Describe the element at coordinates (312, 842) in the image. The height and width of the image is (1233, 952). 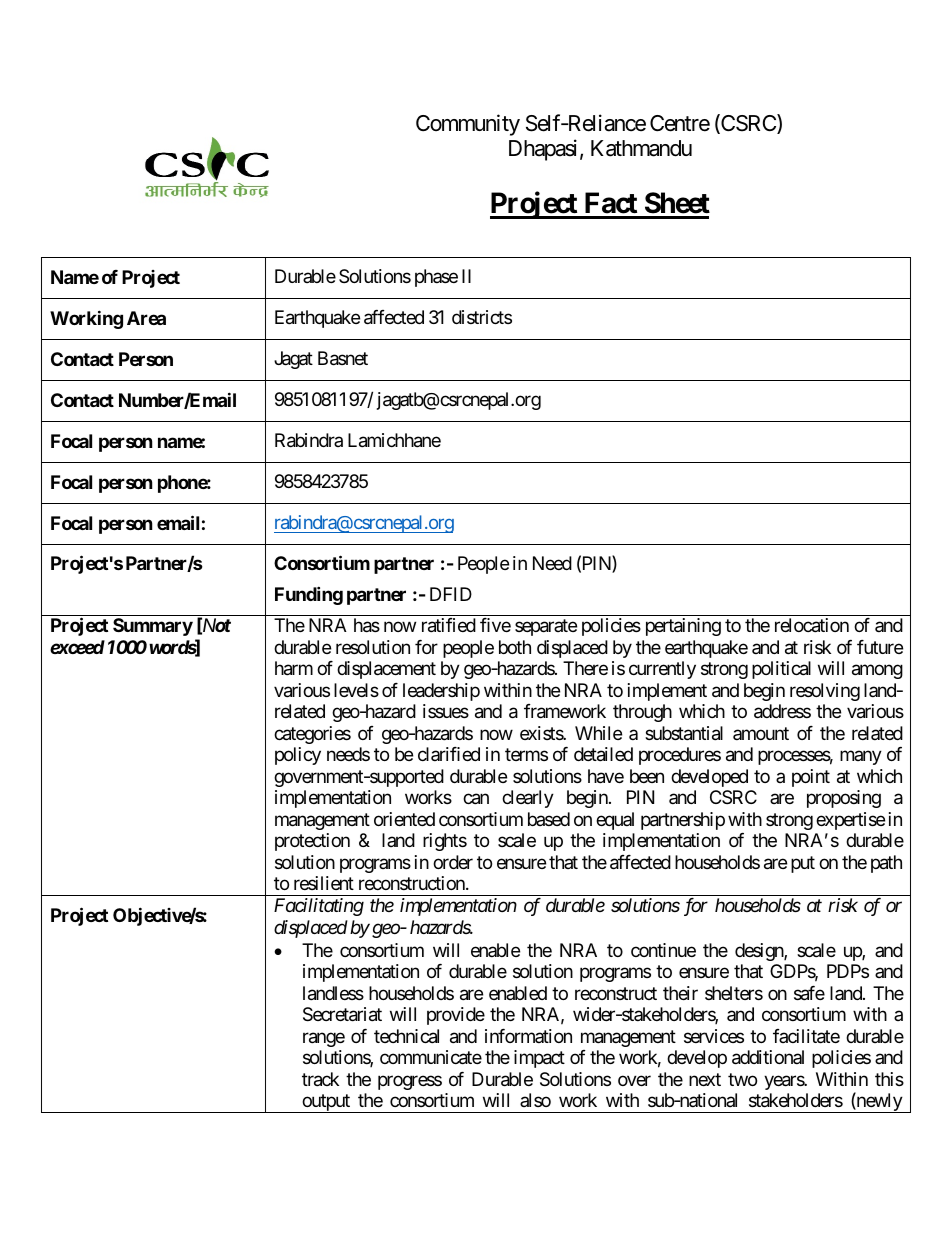
I see `protection` at that location.
